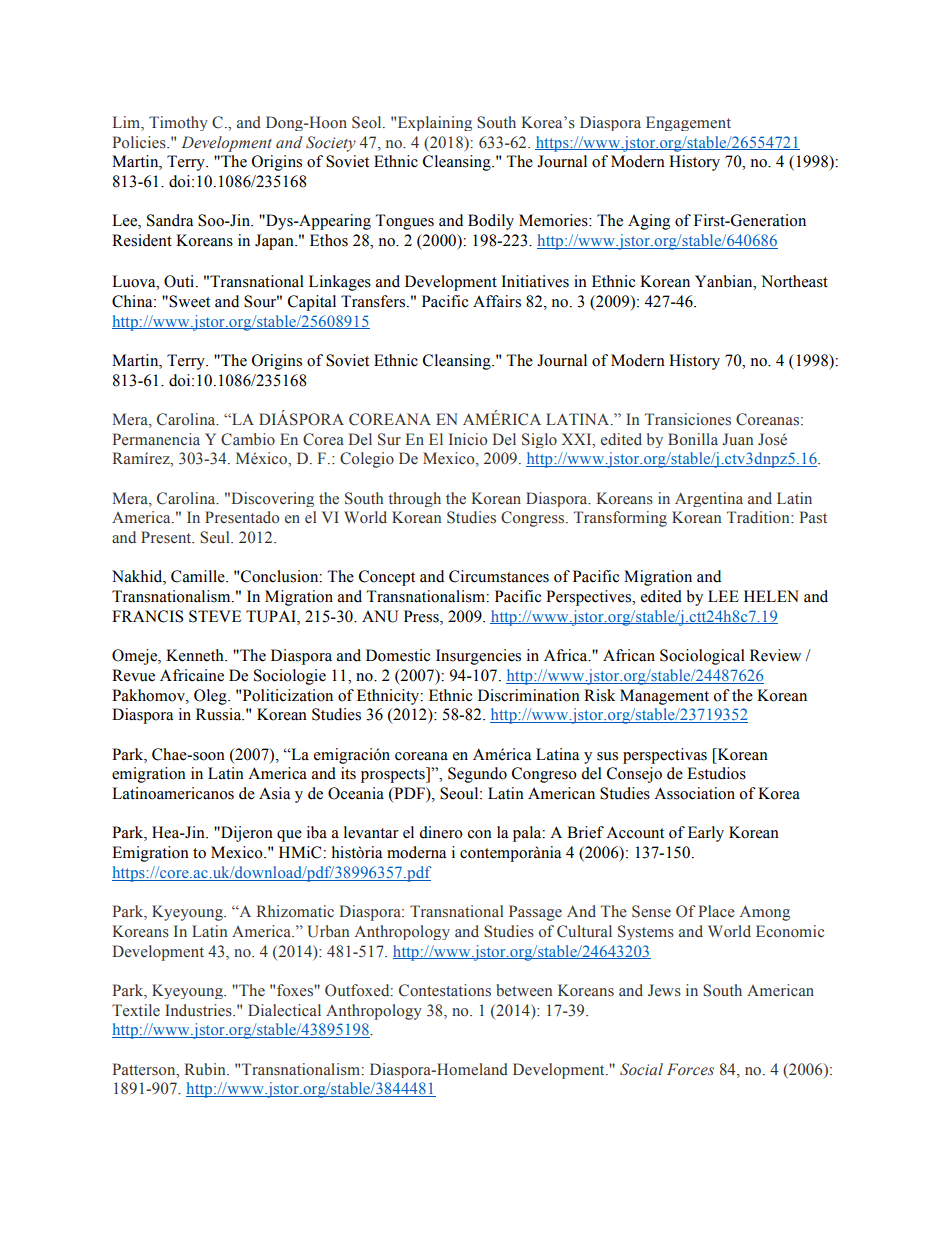  I want to click on STEVE, so click(215, 616).
